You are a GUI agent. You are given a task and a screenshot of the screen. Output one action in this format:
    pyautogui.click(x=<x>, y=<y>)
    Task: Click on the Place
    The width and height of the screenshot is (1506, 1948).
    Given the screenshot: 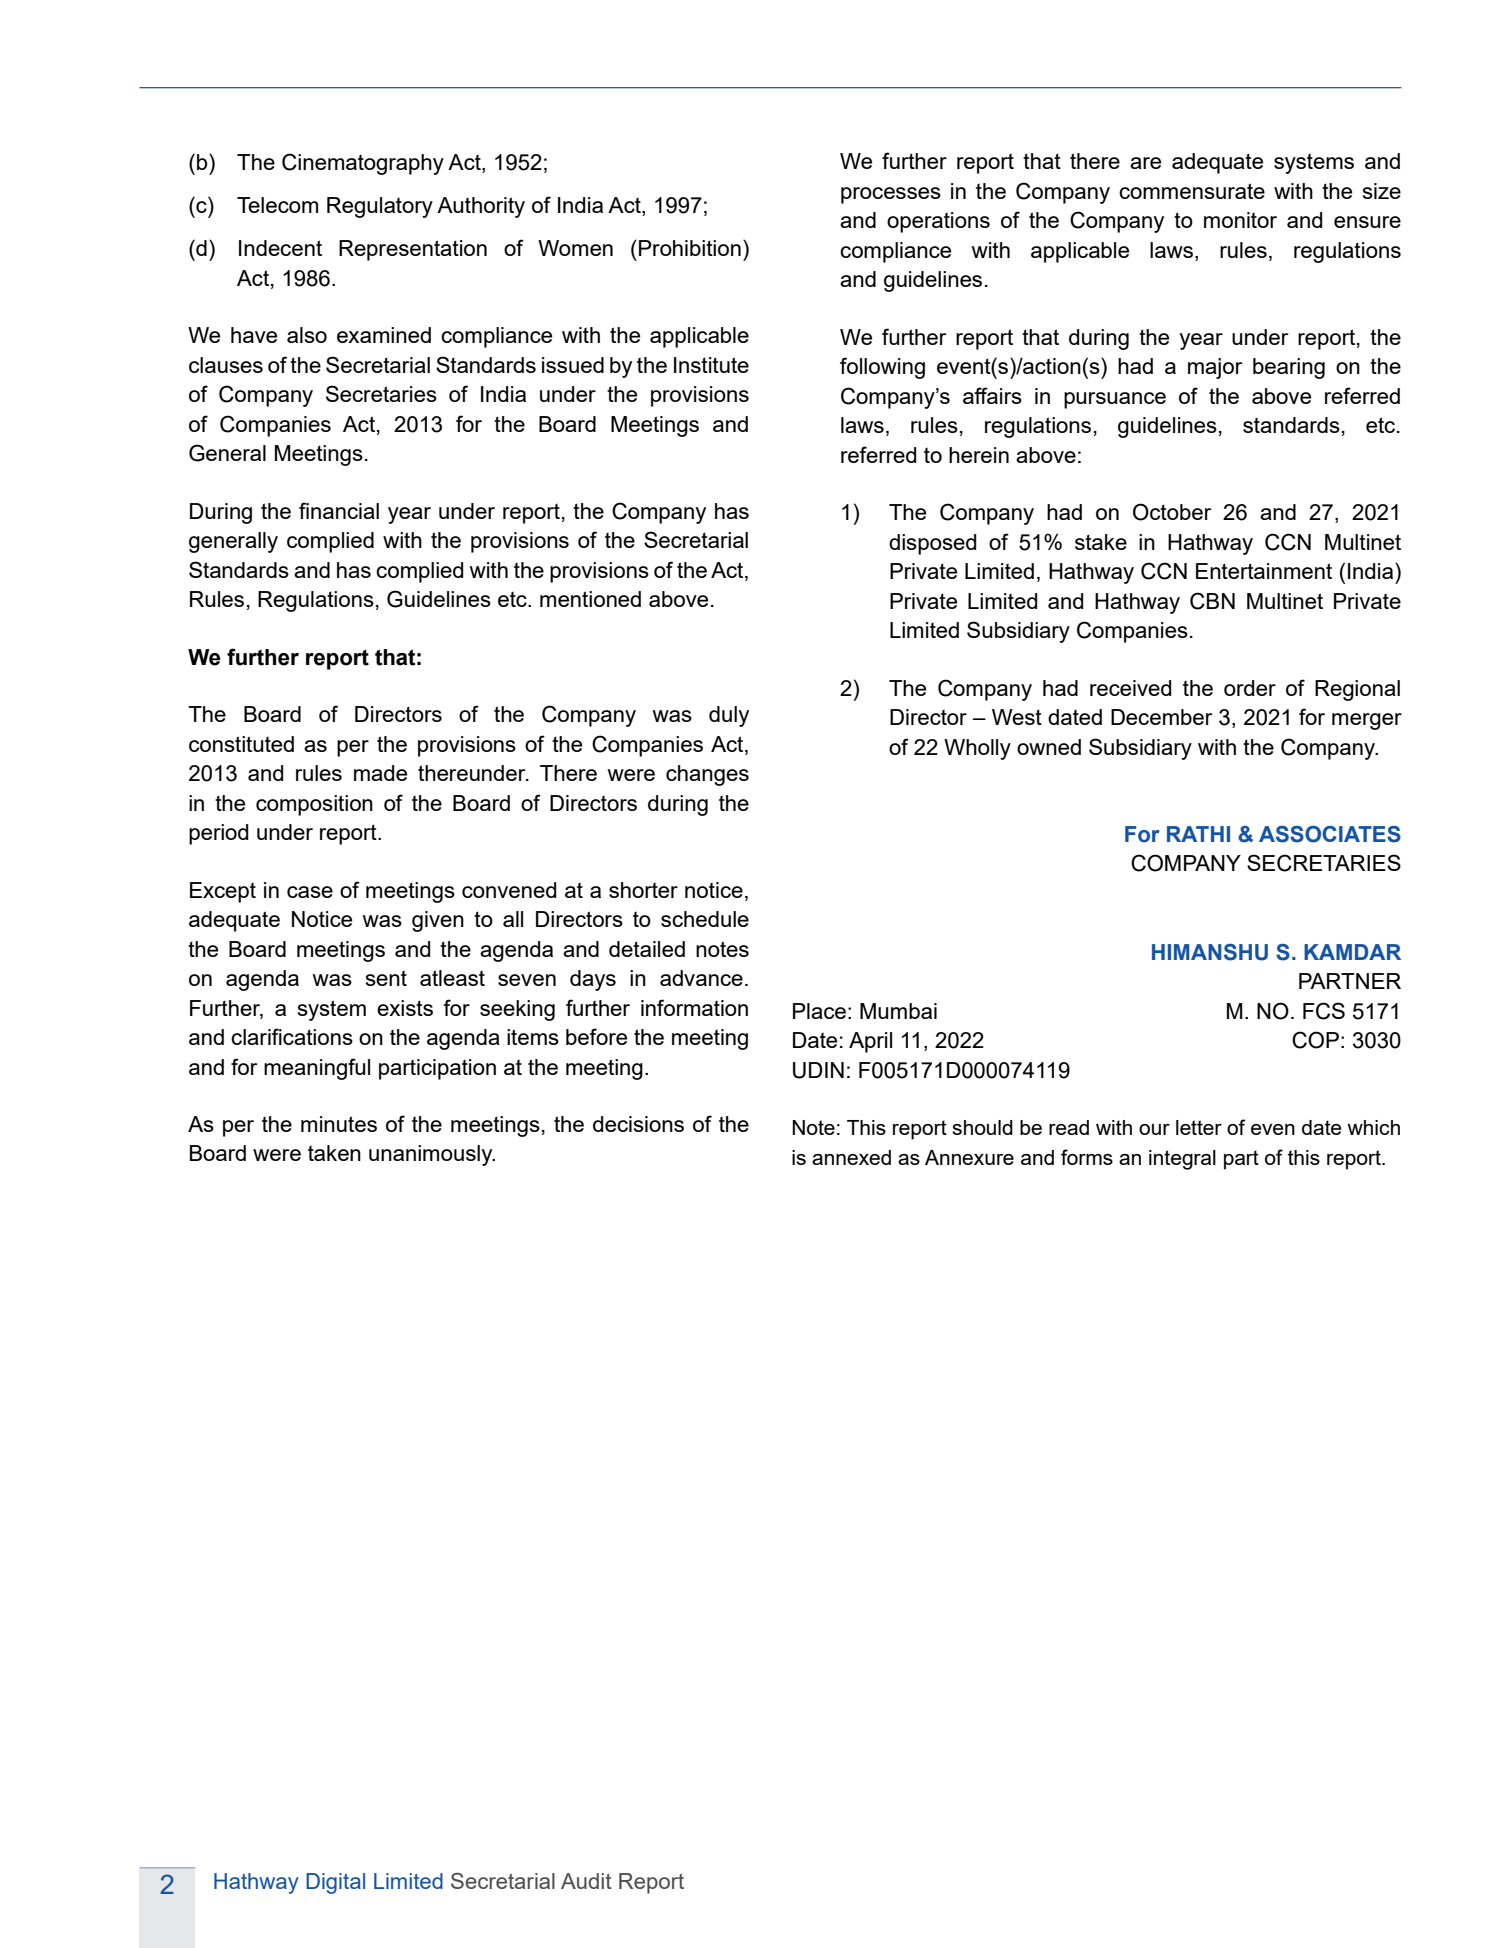 What is the action you would take?
    pyautogui.click(x=819, y=1011)
